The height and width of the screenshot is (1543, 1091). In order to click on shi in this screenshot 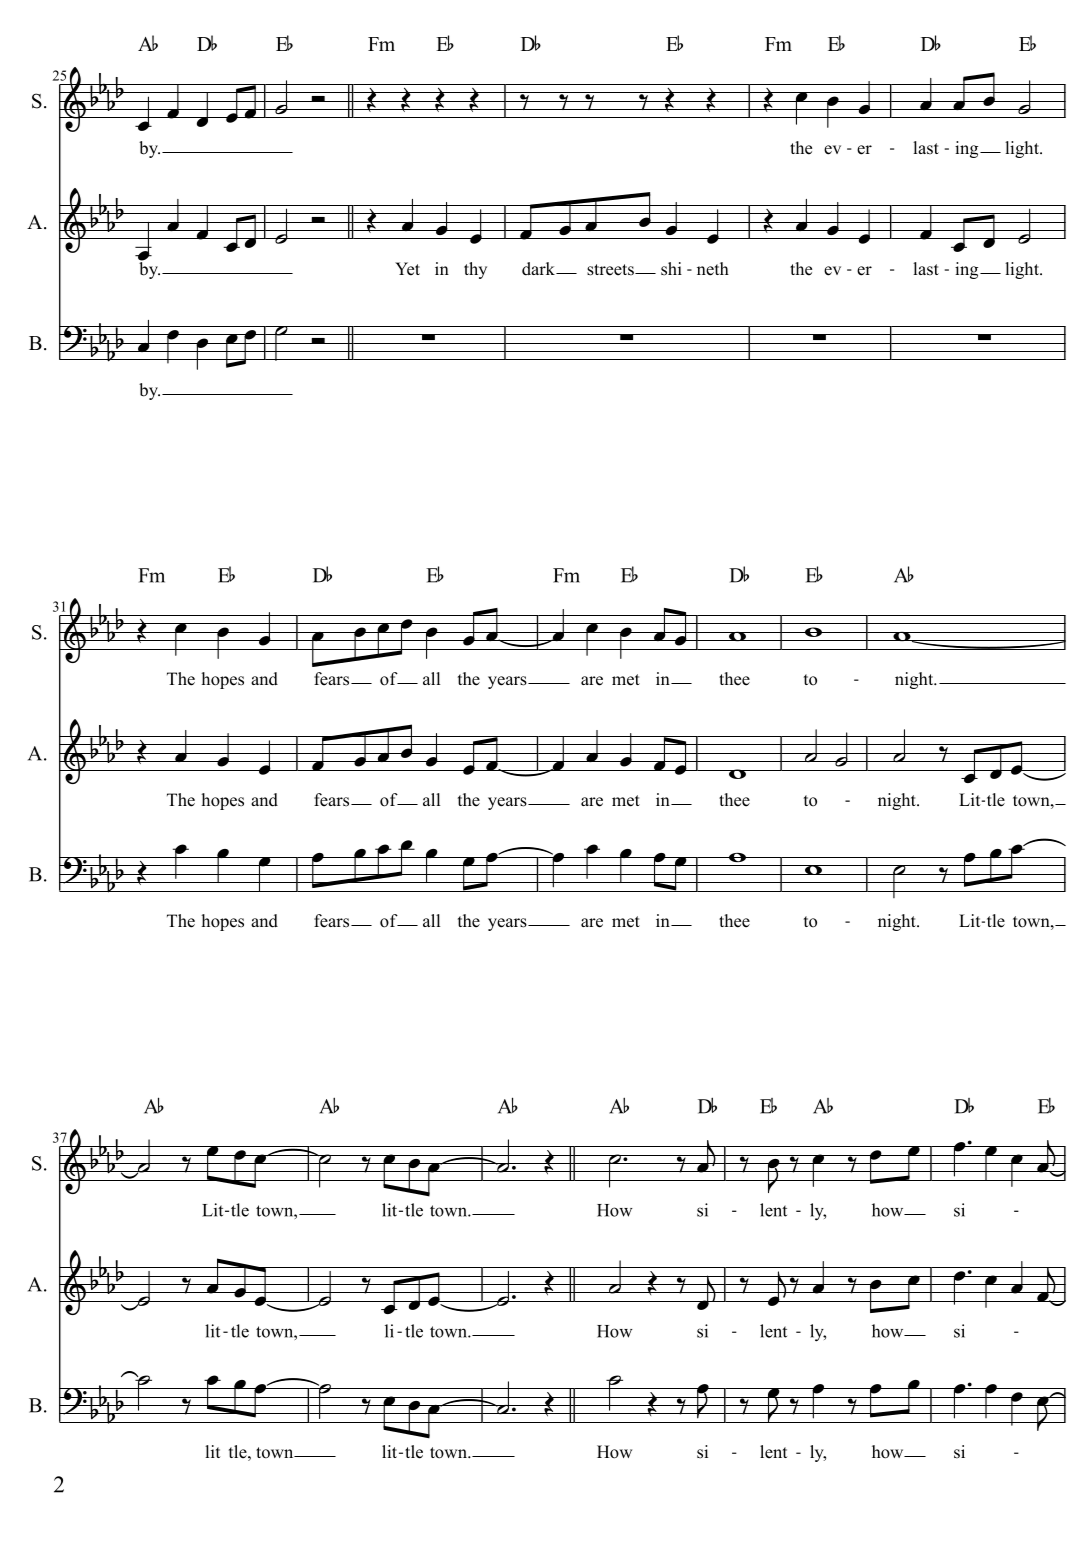, I will do `click(671, 269)`.
